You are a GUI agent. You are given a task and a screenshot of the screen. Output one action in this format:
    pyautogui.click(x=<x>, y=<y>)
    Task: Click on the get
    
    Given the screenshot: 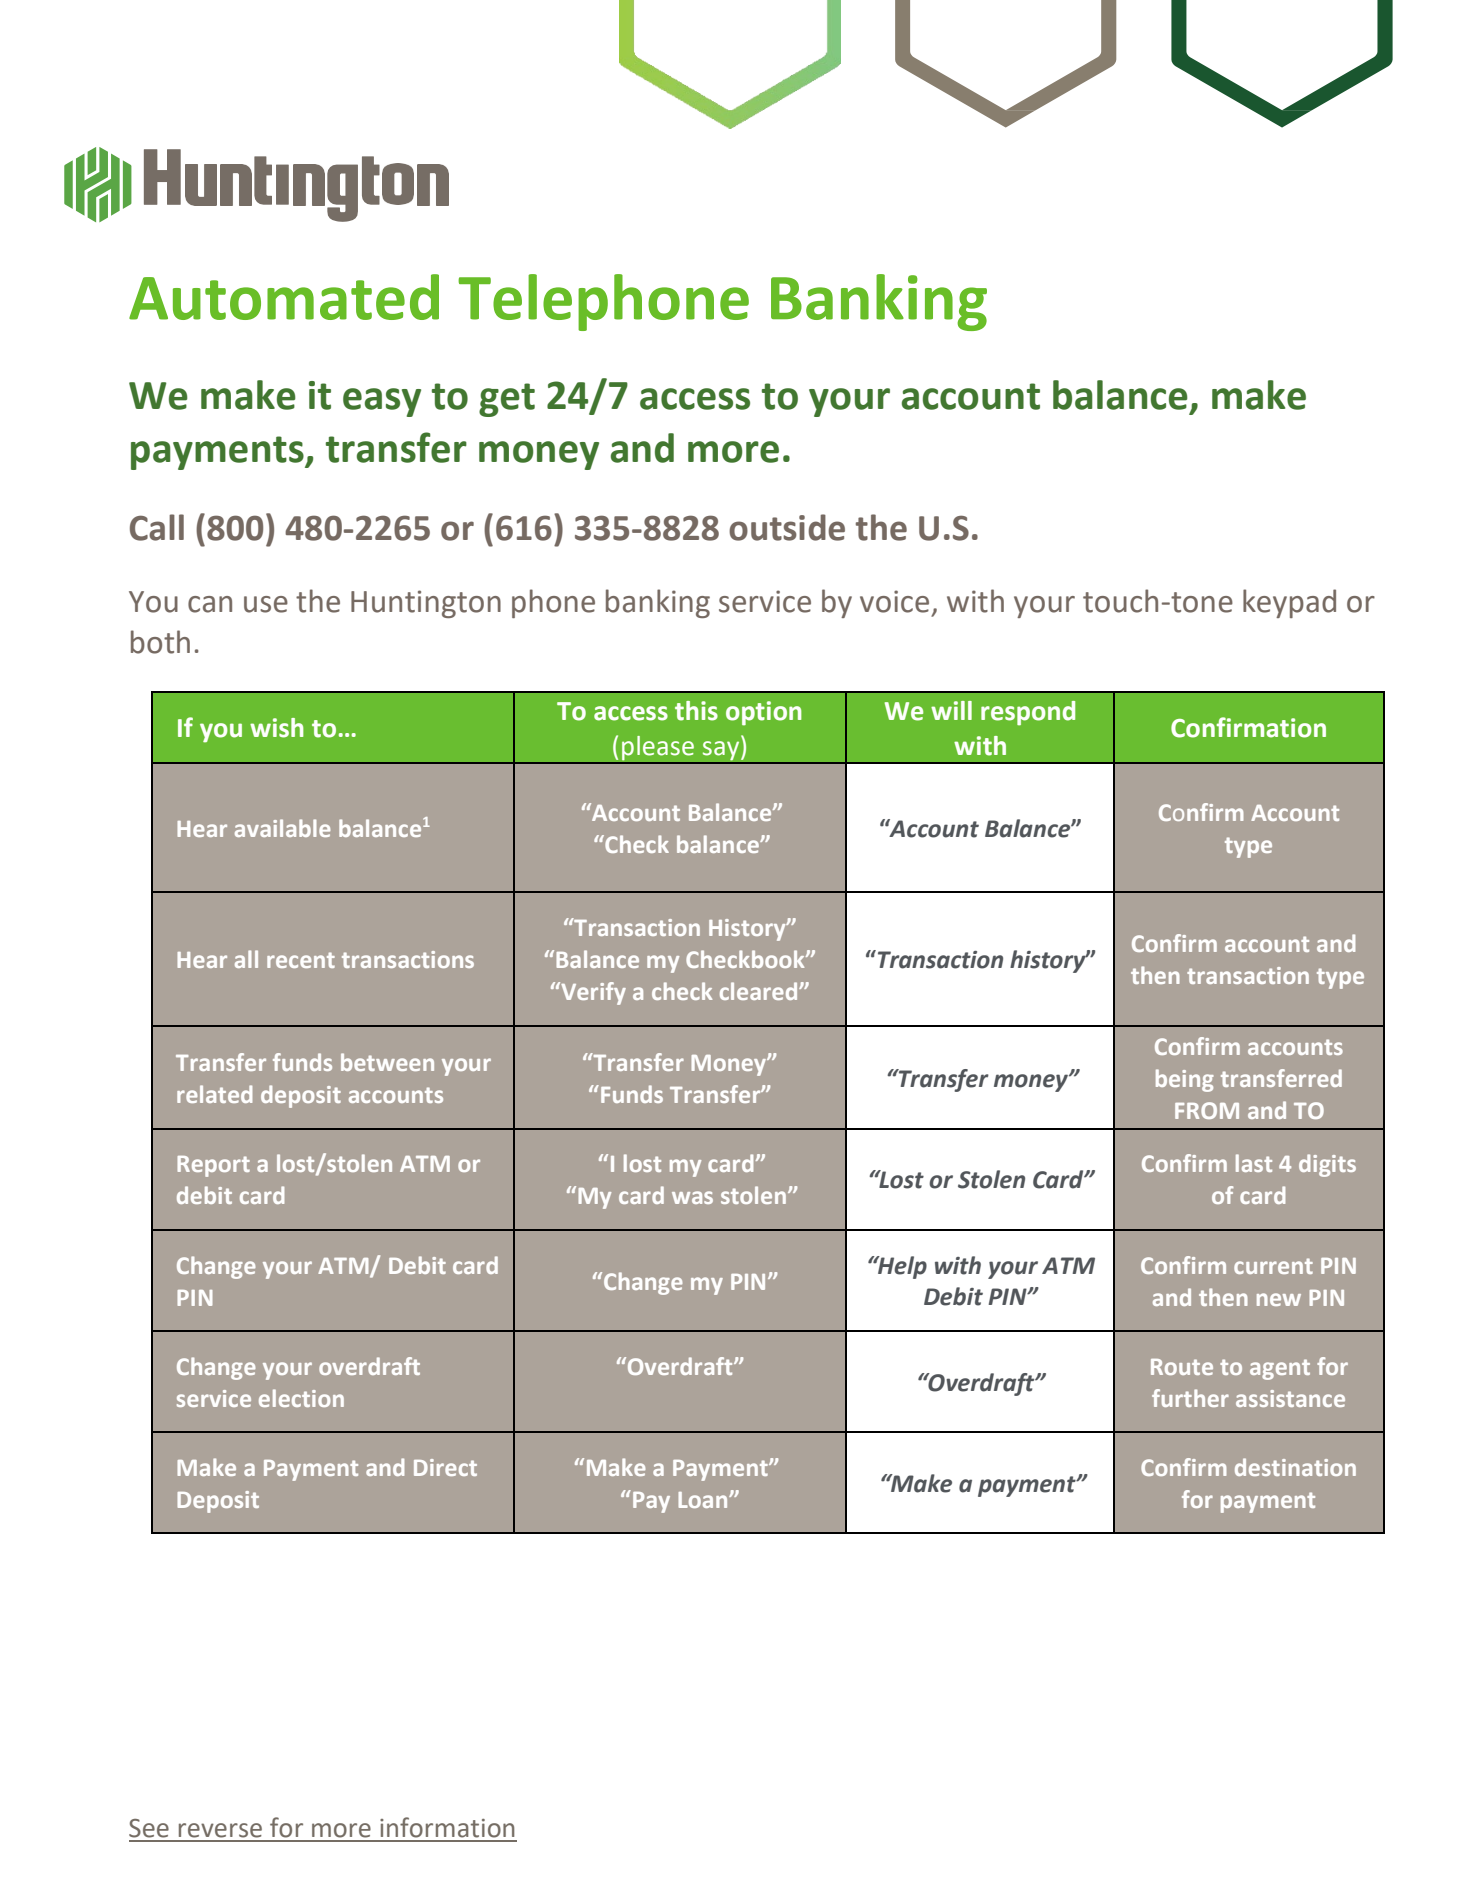 What is the action you would take?
    pyautogui.click(x=507, y=400)
